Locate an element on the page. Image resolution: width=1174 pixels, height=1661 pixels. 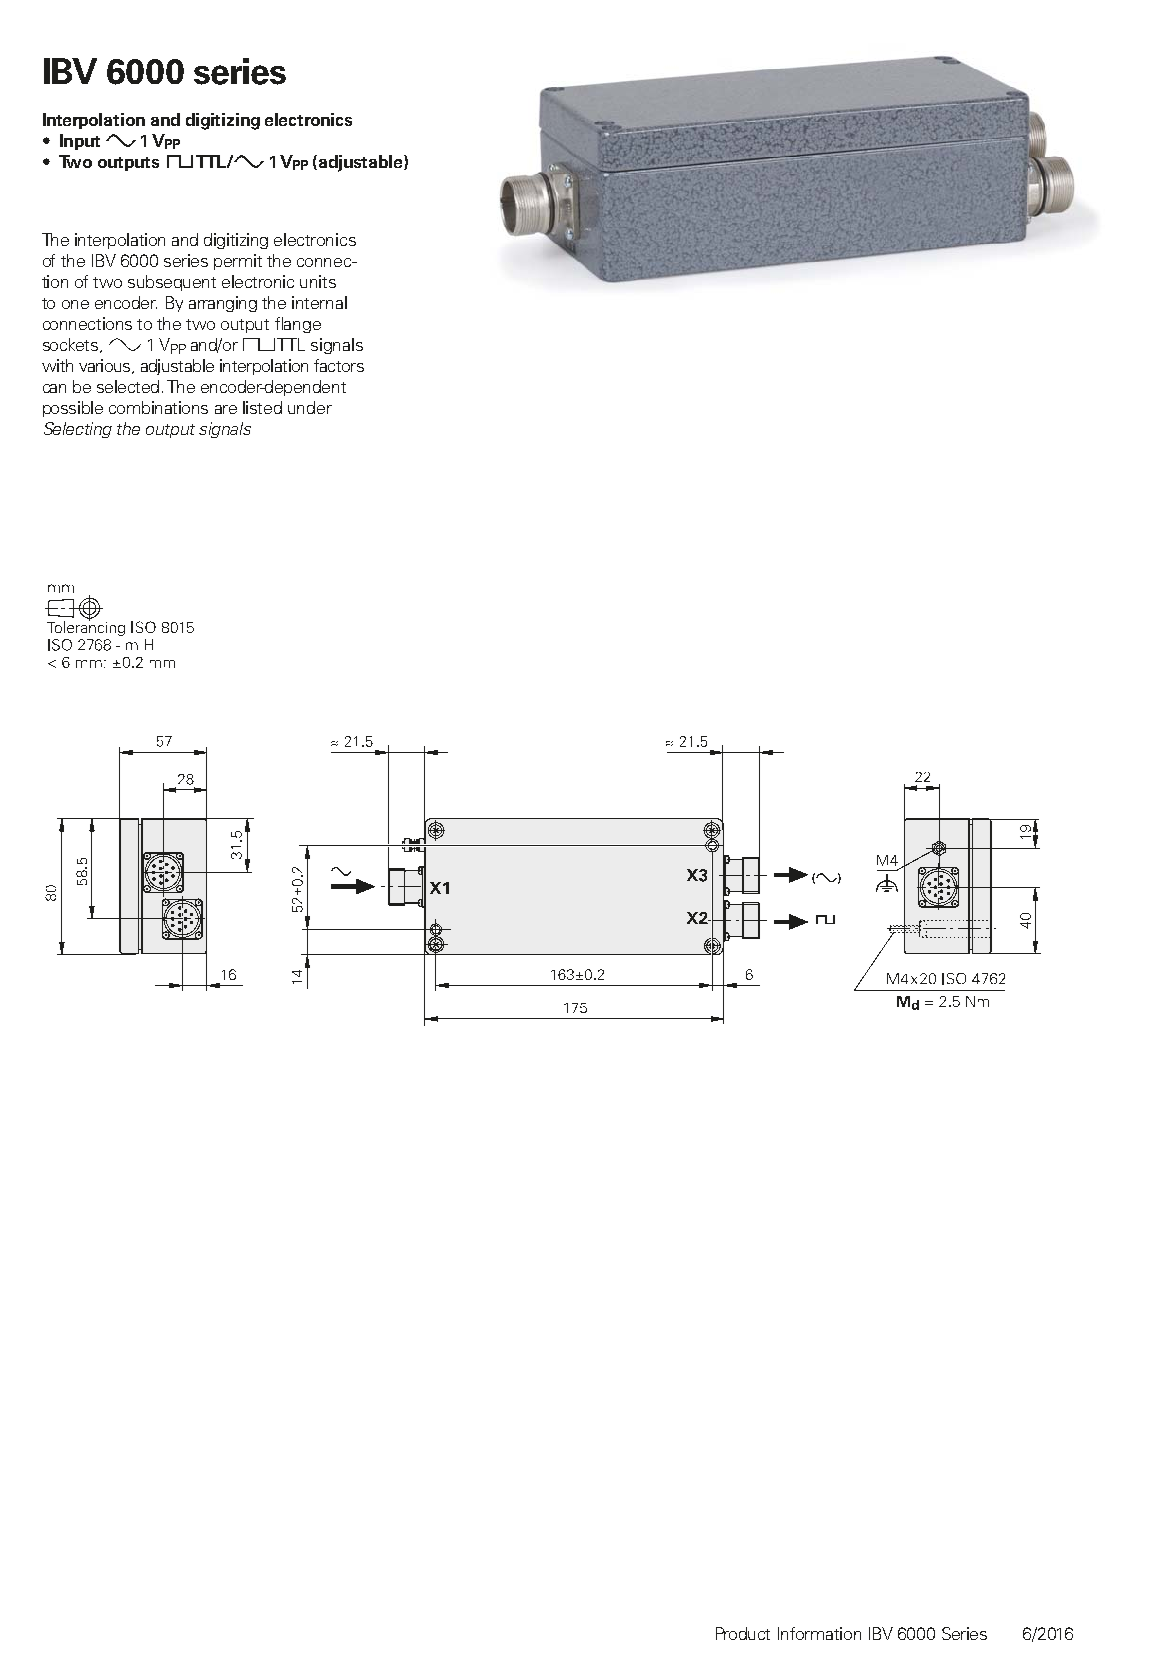
internal is located at coordinates (319, 302).
